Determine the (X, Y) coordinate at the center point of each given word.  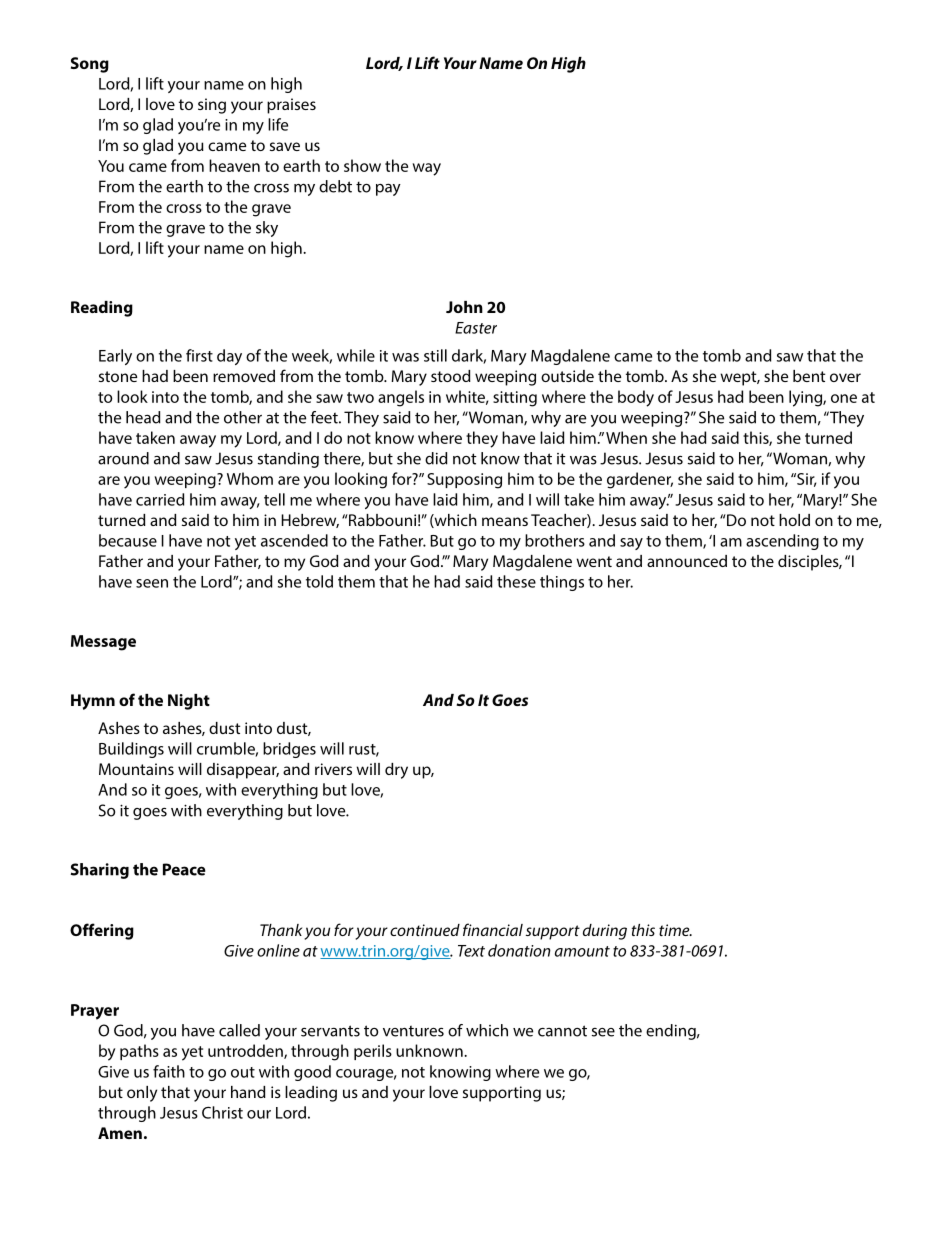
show (362, 165)
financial (493, 929)
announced (687, 561)
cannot (562, 1031)
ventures (413, 1031)
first (199, 355)
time (675, 930)
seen (152, 583)
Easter (476, 328)
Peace (184, 869)
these (516, 581)
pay (388, 190)
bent (809, 376)
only (142, 1094)
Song (90, 65)
